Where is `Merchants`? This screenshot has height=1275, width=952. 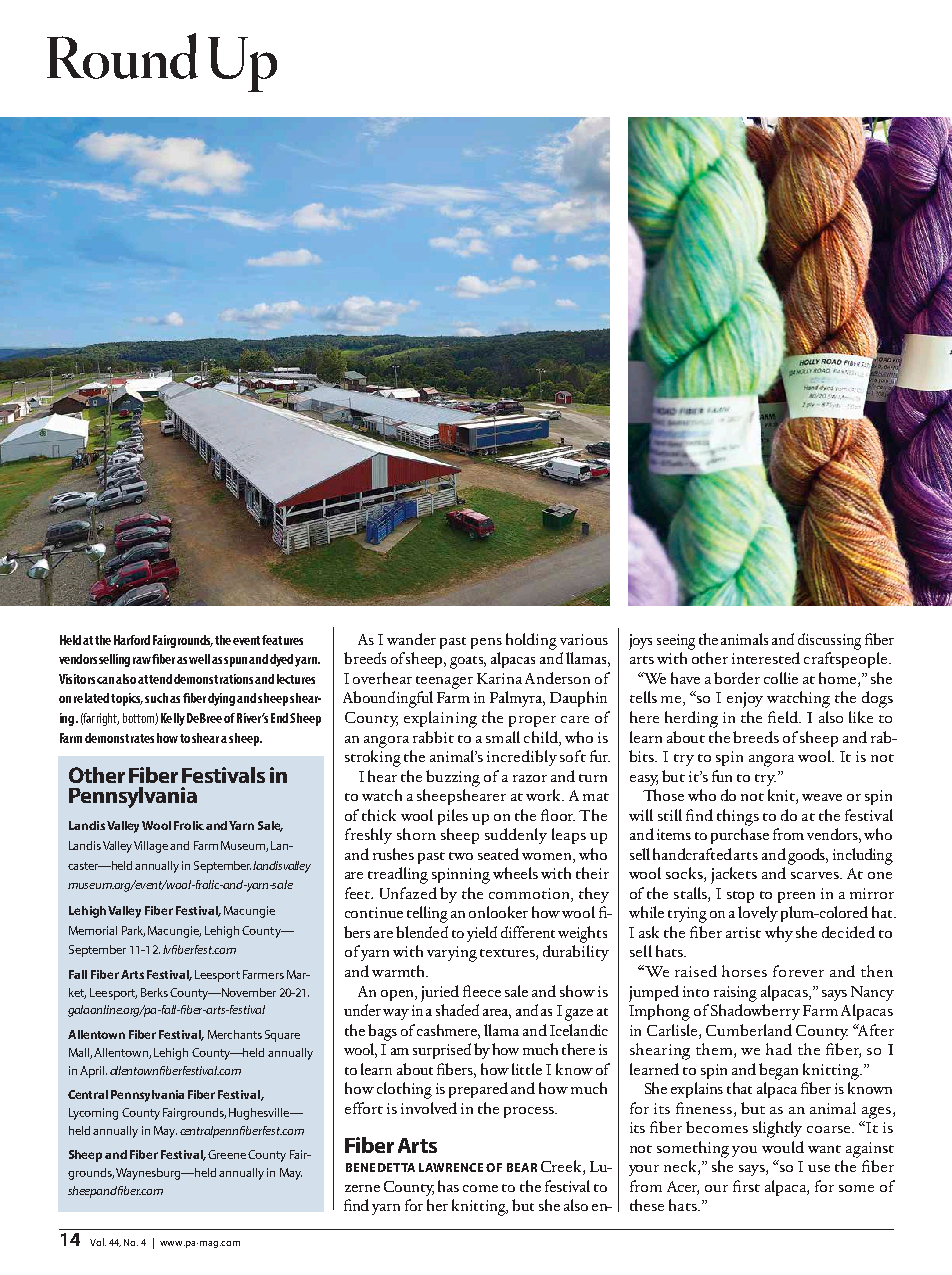
Merchants is located at coordinates (235, 1034).
